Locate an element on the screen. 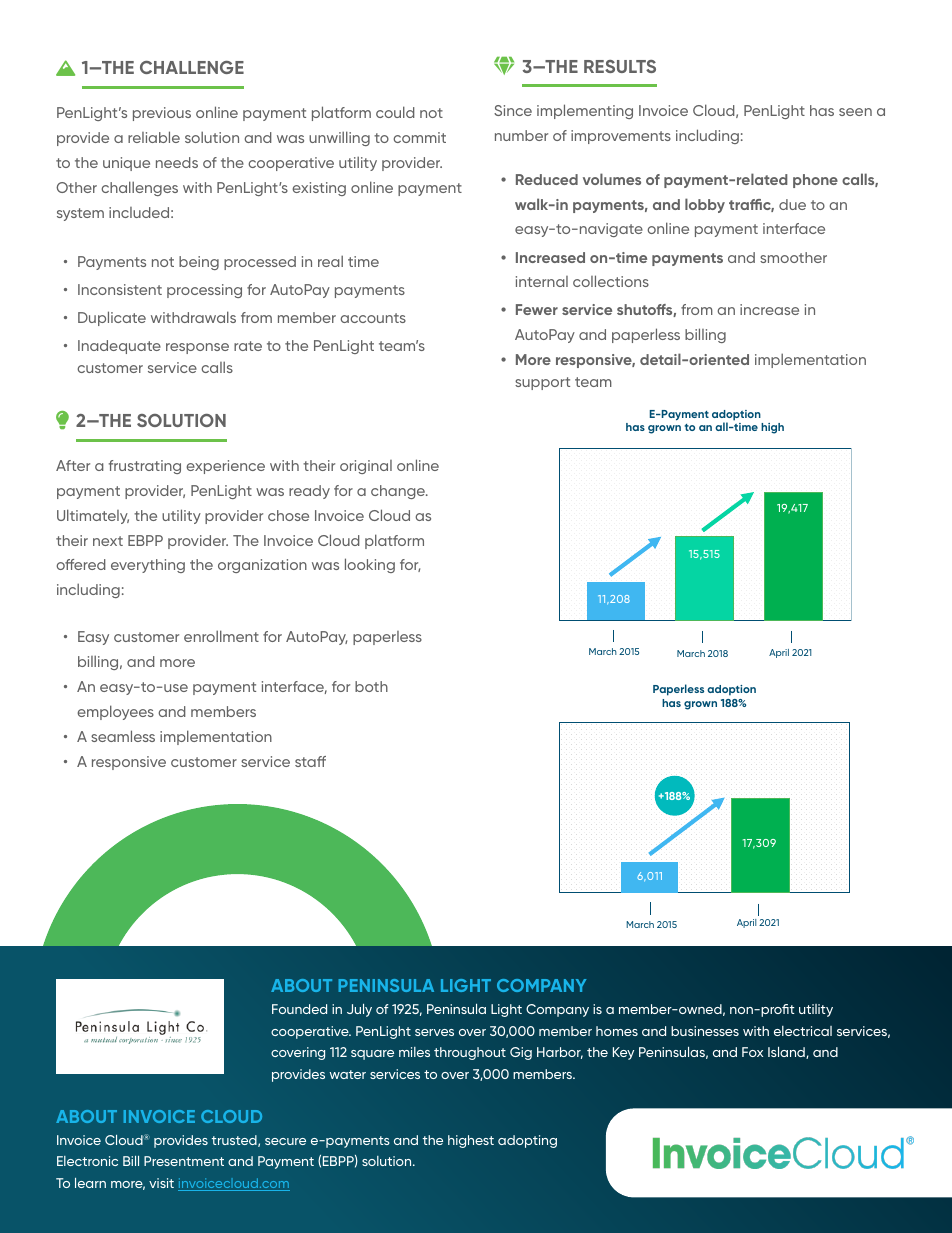 The height and width of the screenshot is (1233, 952). Presentment is located at coordinates (184, 1161).
